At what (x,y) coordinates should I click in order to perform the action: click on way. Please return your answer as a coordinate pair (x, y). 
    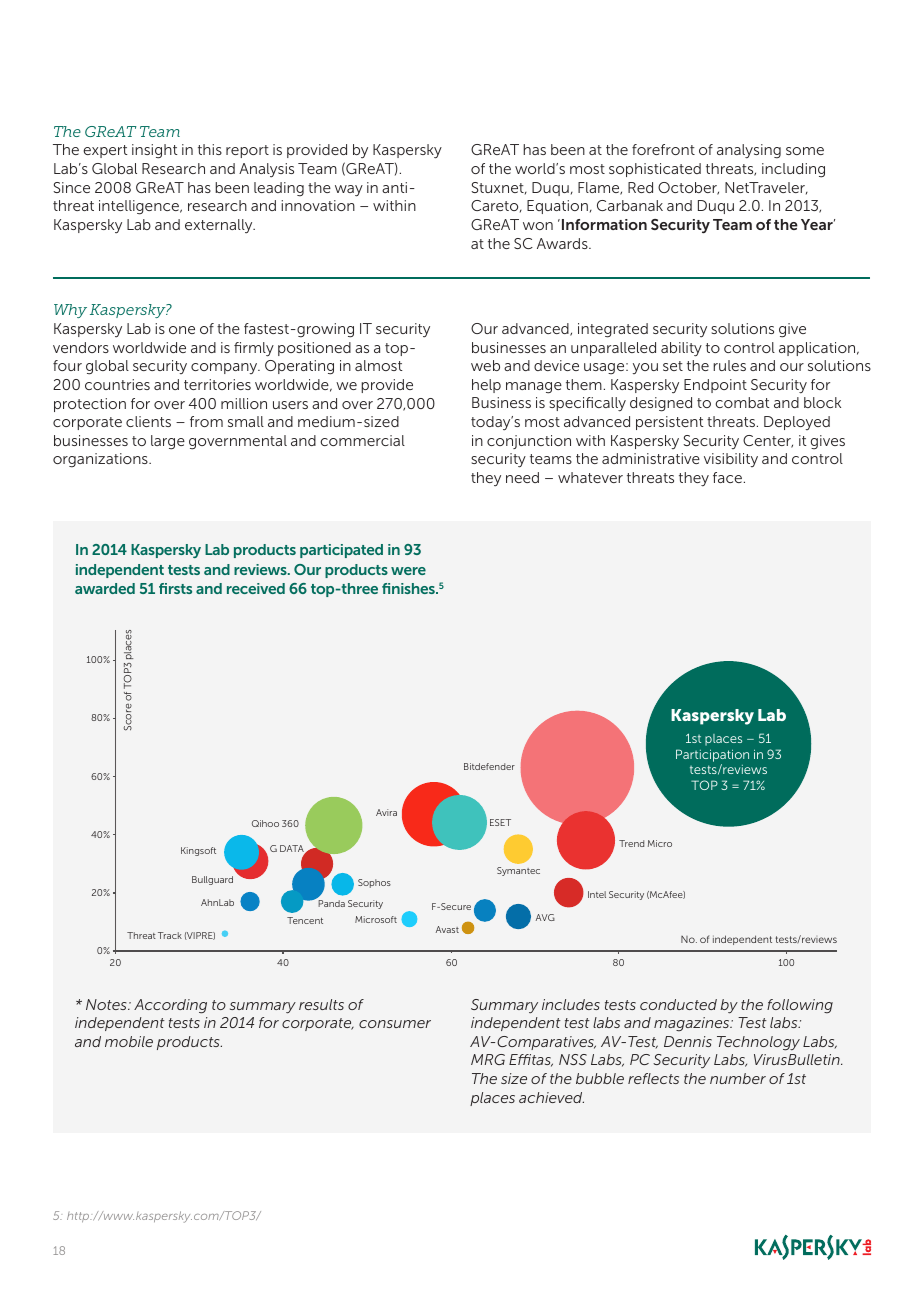
    Looking at the image, I should click on (349, 191).
